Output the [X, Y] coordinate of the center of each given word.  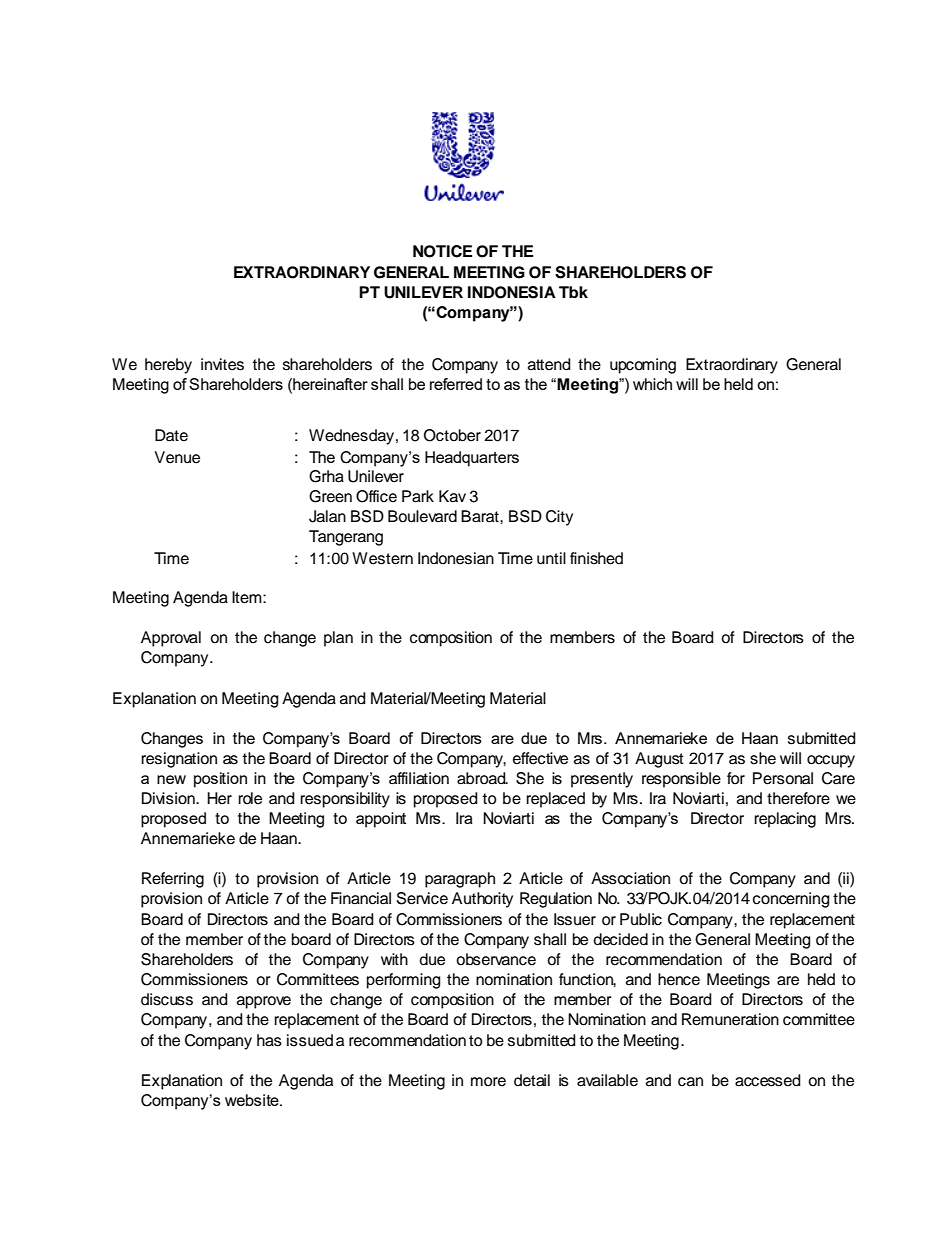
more [488, 1082]
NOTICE [442, 251]
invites [222, 364]
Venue [177, 457]
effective [540, 758]
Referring [173, 880]
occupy [831, 761]
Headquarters [472, 459]
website [253, 1100]
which [652, 384]
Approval [171, 639]
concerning [791, 900]
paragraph [460, 880]
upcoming [643, 366]
